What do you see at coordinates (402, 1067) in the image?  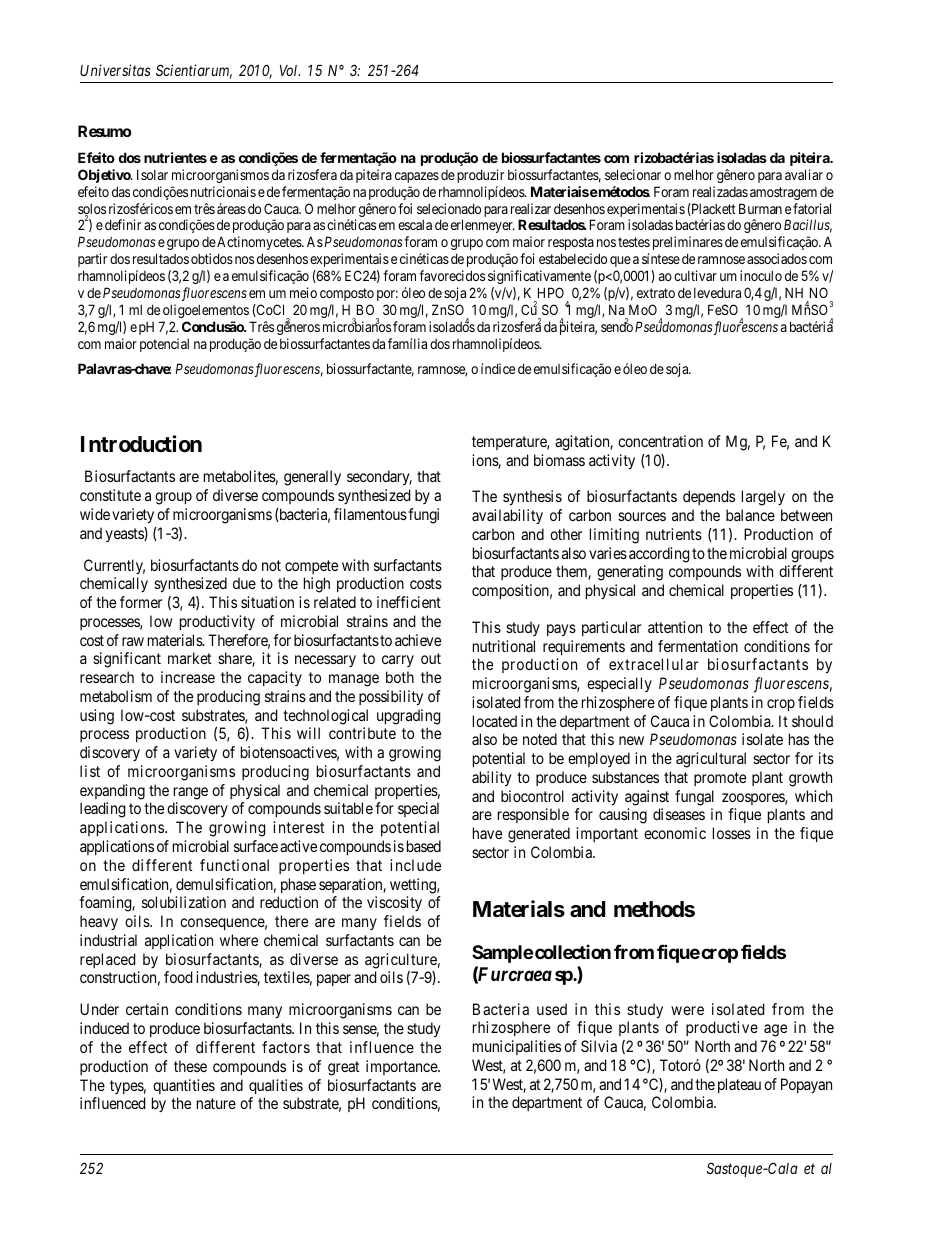 I see `importance` at bounding box center [402, 1067].
